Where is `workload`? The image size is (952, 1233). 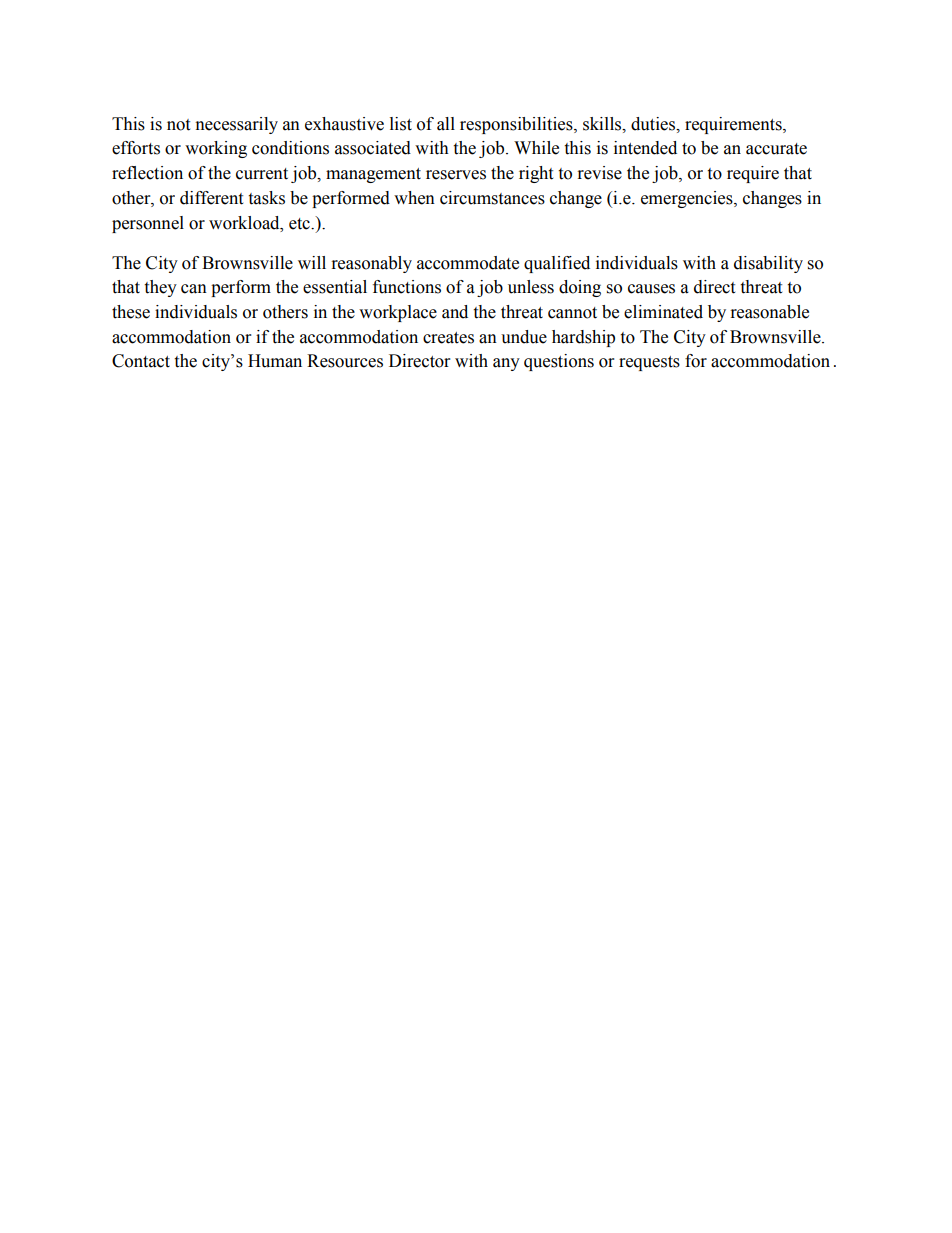 workload is located at coordinates (245, 223).
